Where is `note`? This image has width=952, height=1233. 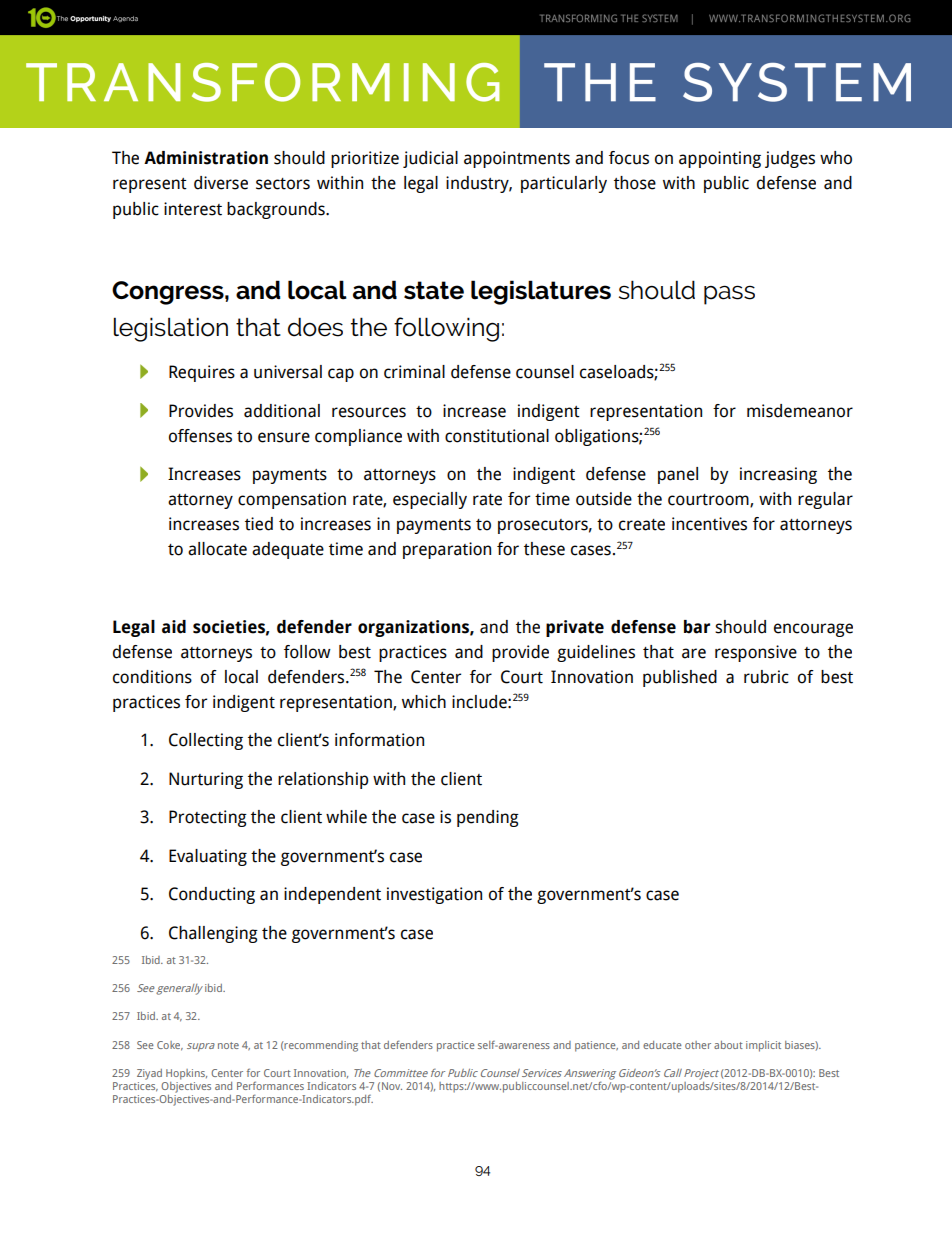 note is located at coordinates (228, 1045).
